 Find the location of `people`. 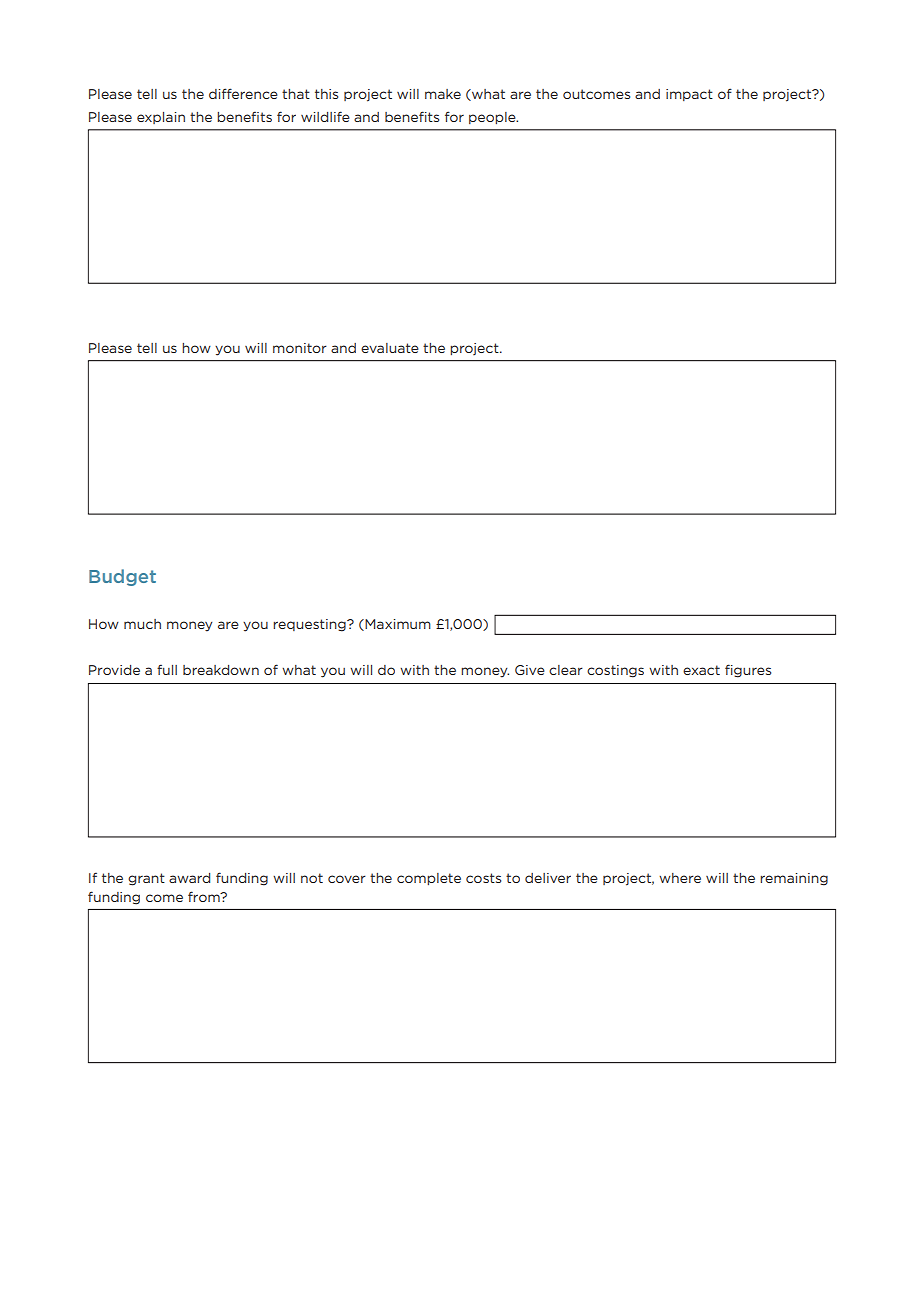

people is located at coordinates (493, 118).
